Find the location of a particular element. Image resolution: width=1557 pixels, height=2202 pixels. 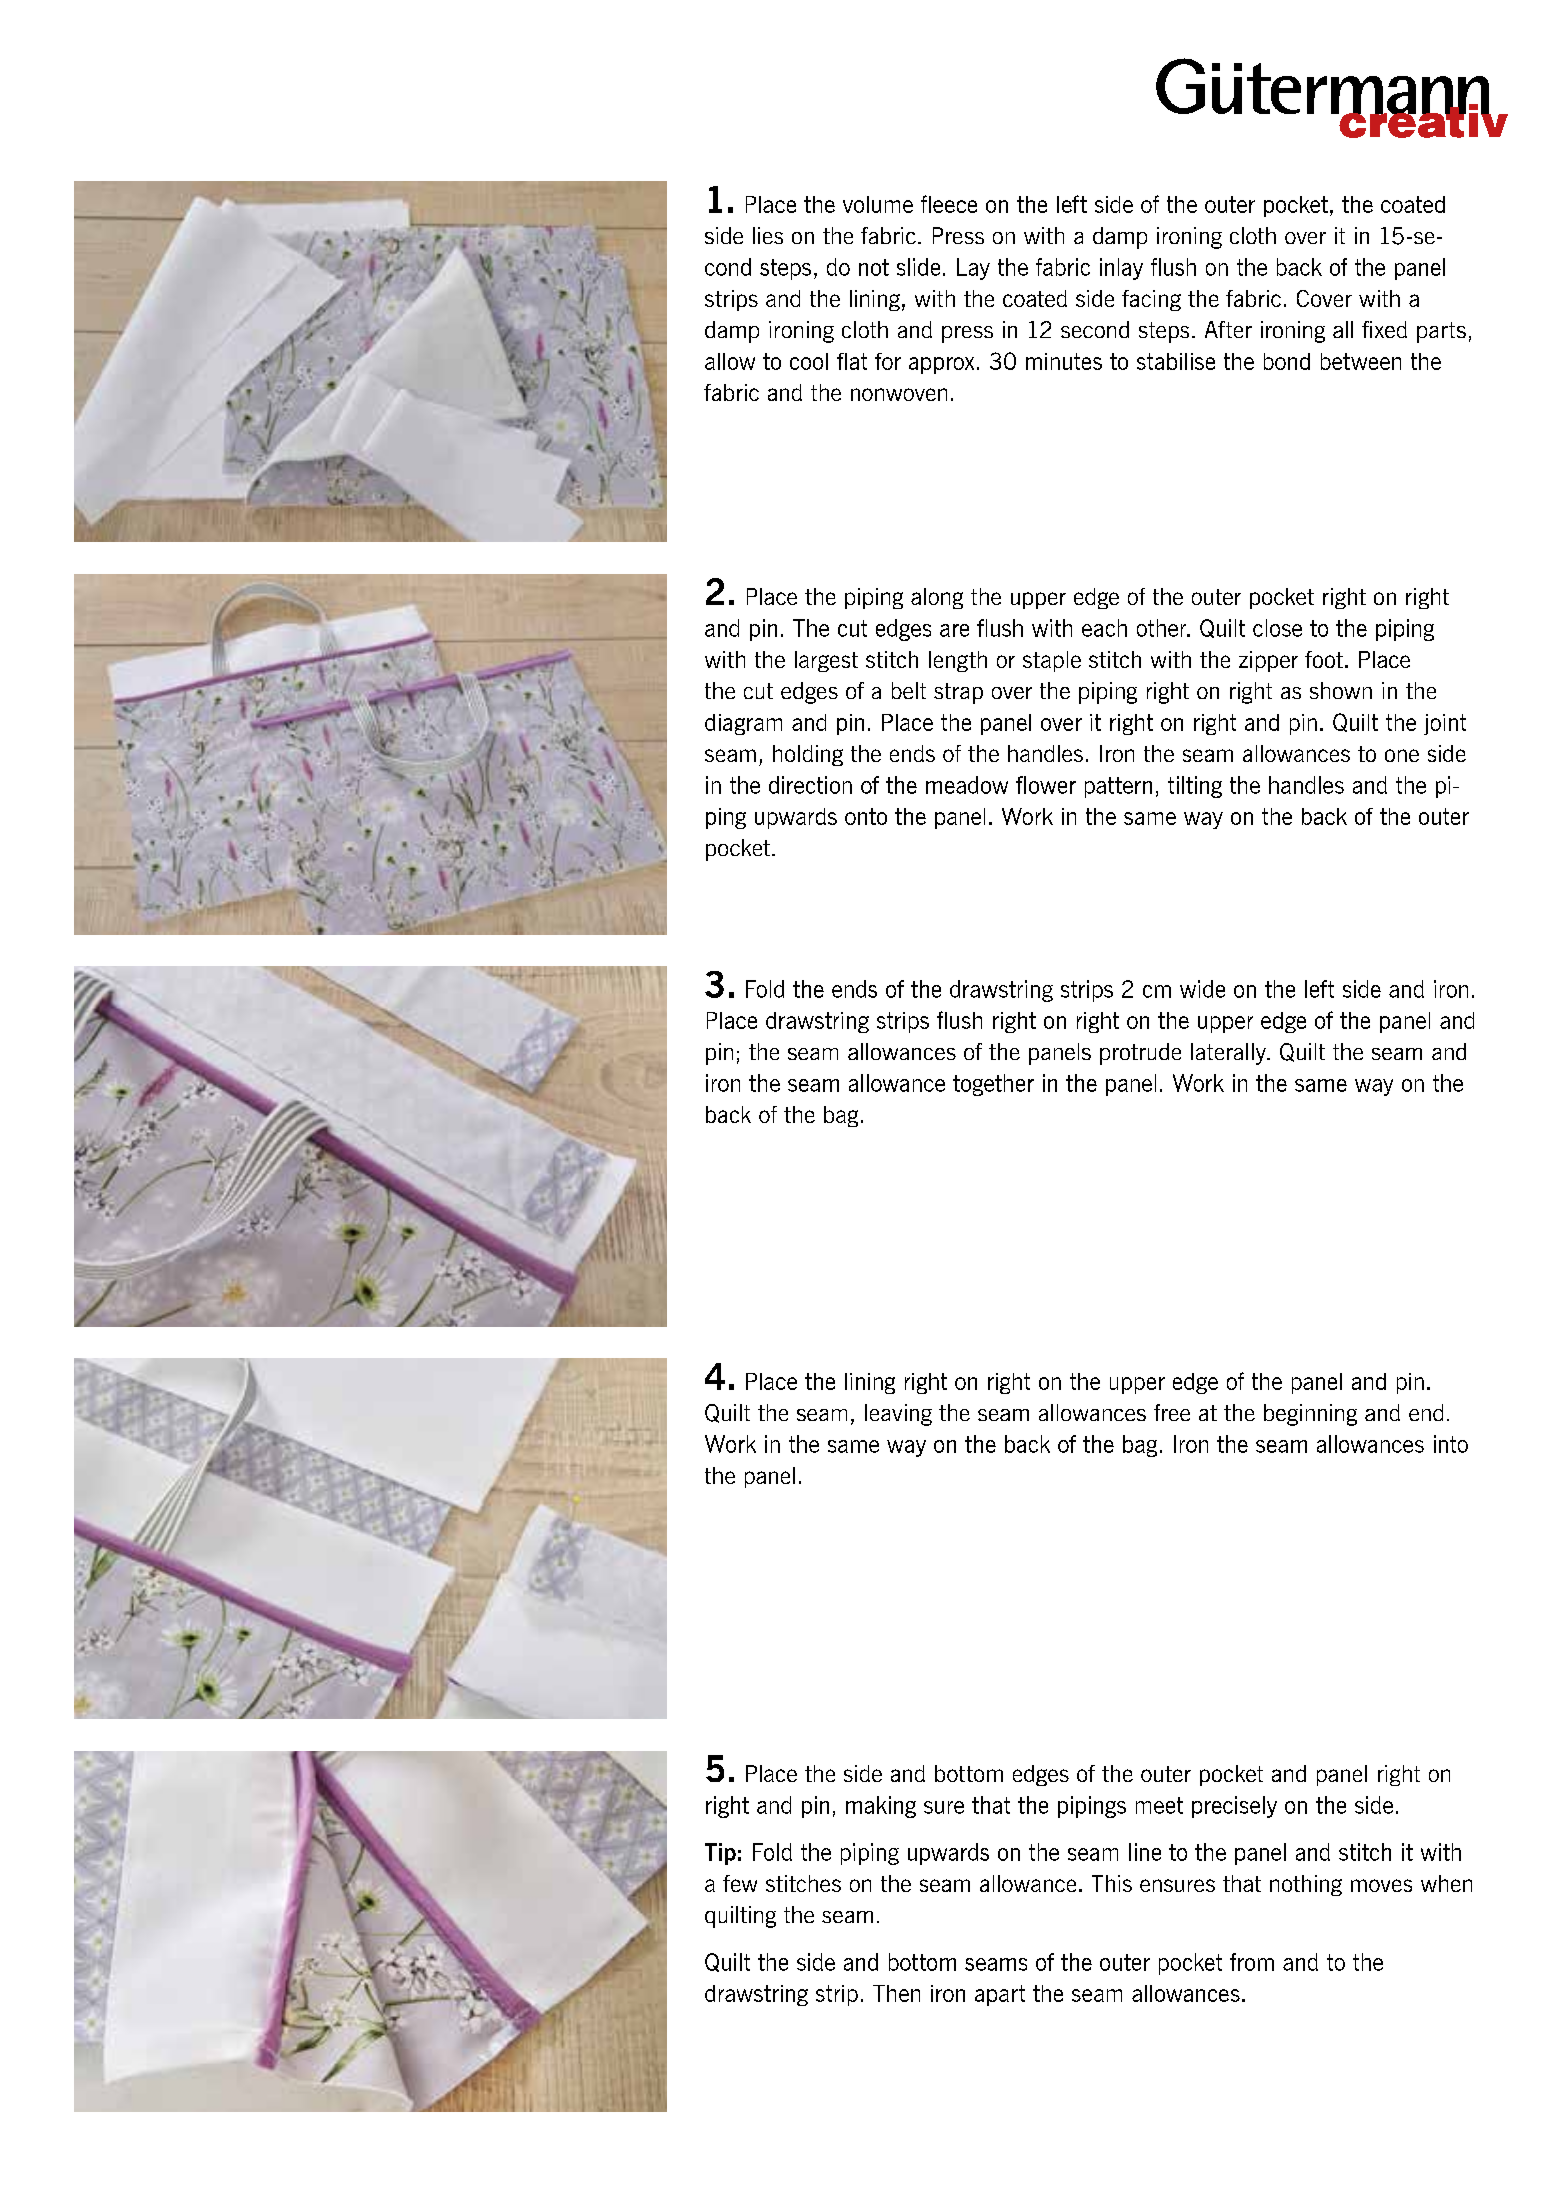

largest is located at coordinates (826, 661).
